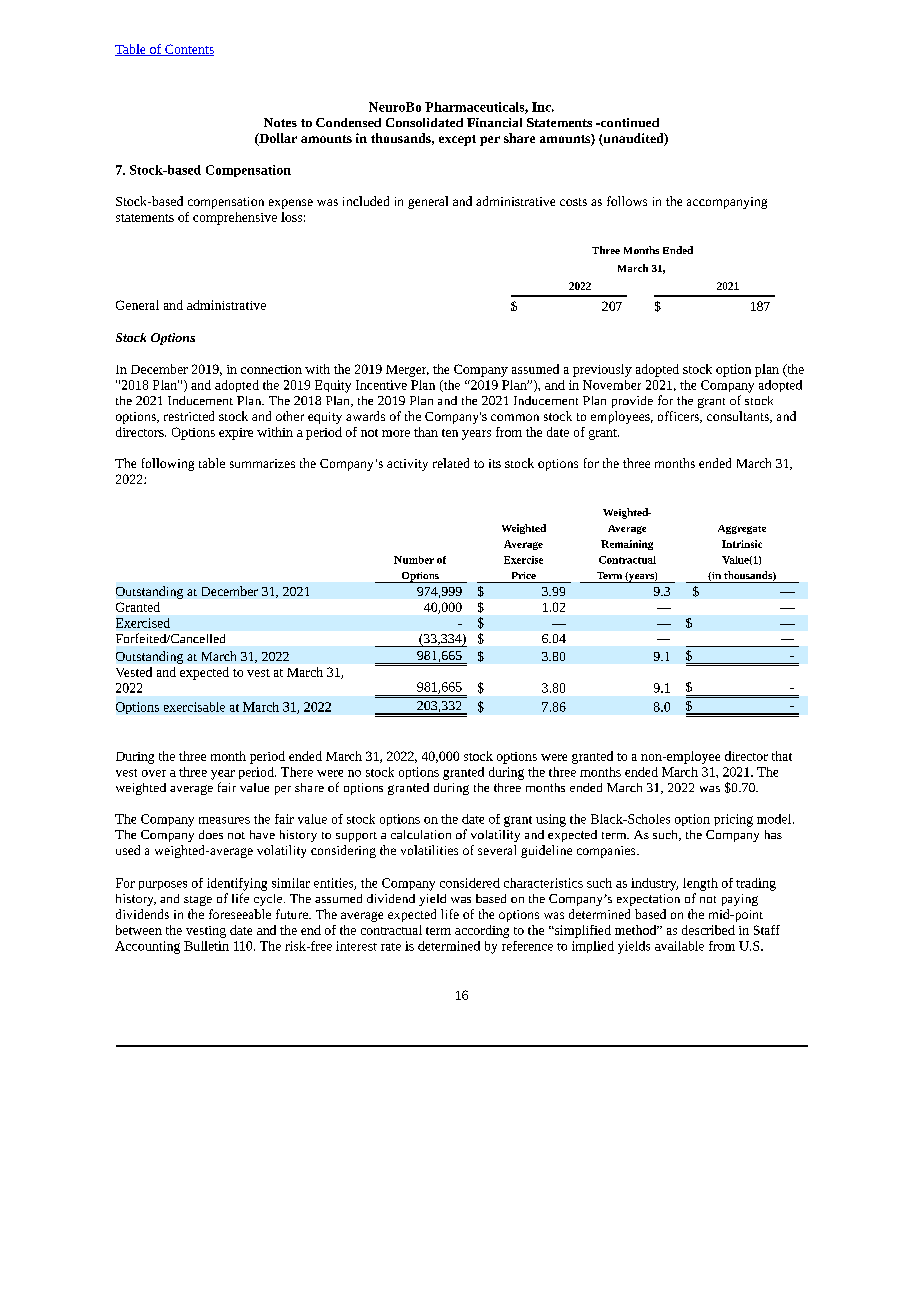 This image has width=924, height=1308. What do you see at coordinates (154, 773) in the image?
I see `over` at bounding box center [154, 773].
